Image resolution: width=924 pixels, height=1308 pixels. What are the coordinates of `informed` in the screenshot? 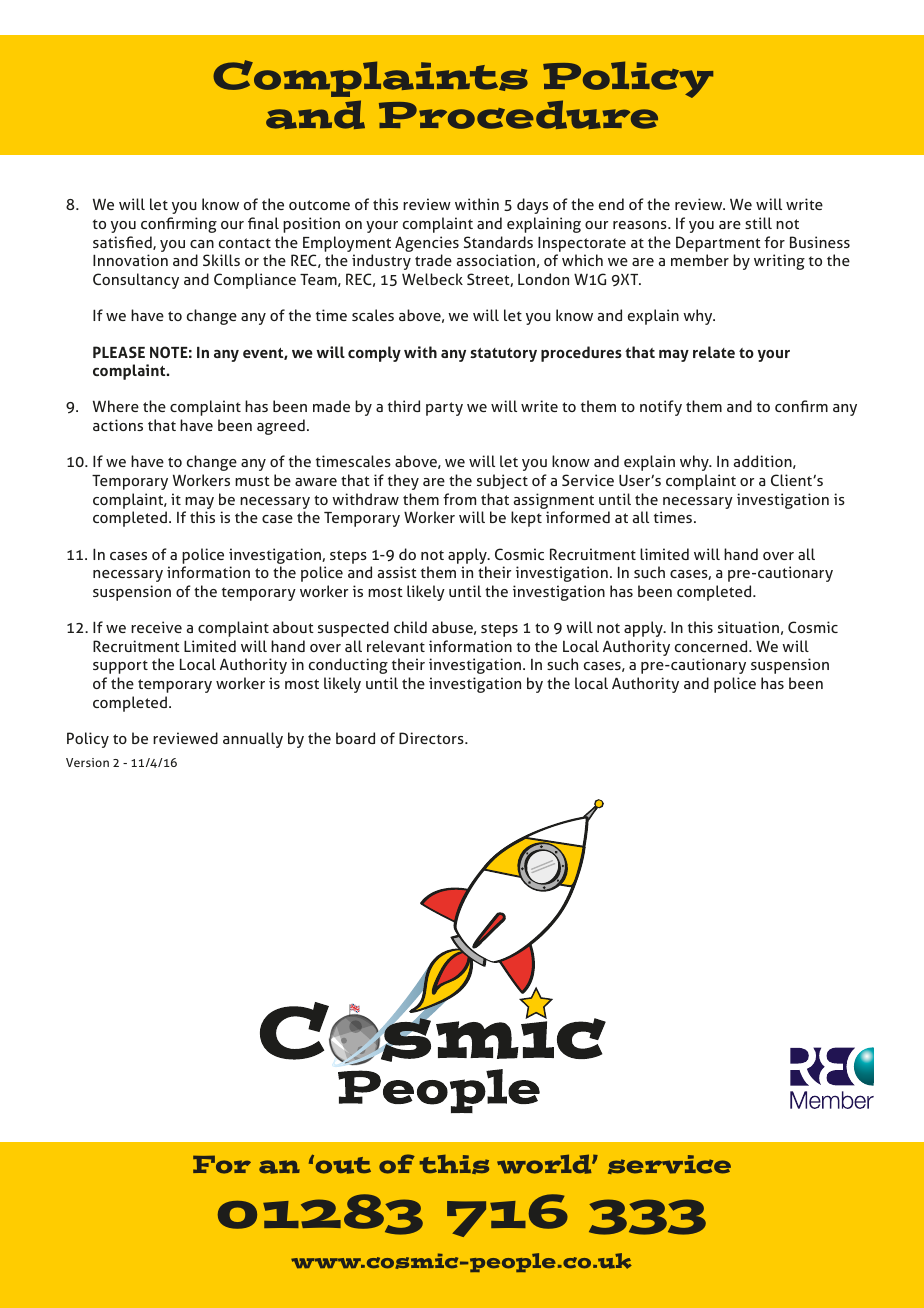 It's located at (578, 517).
